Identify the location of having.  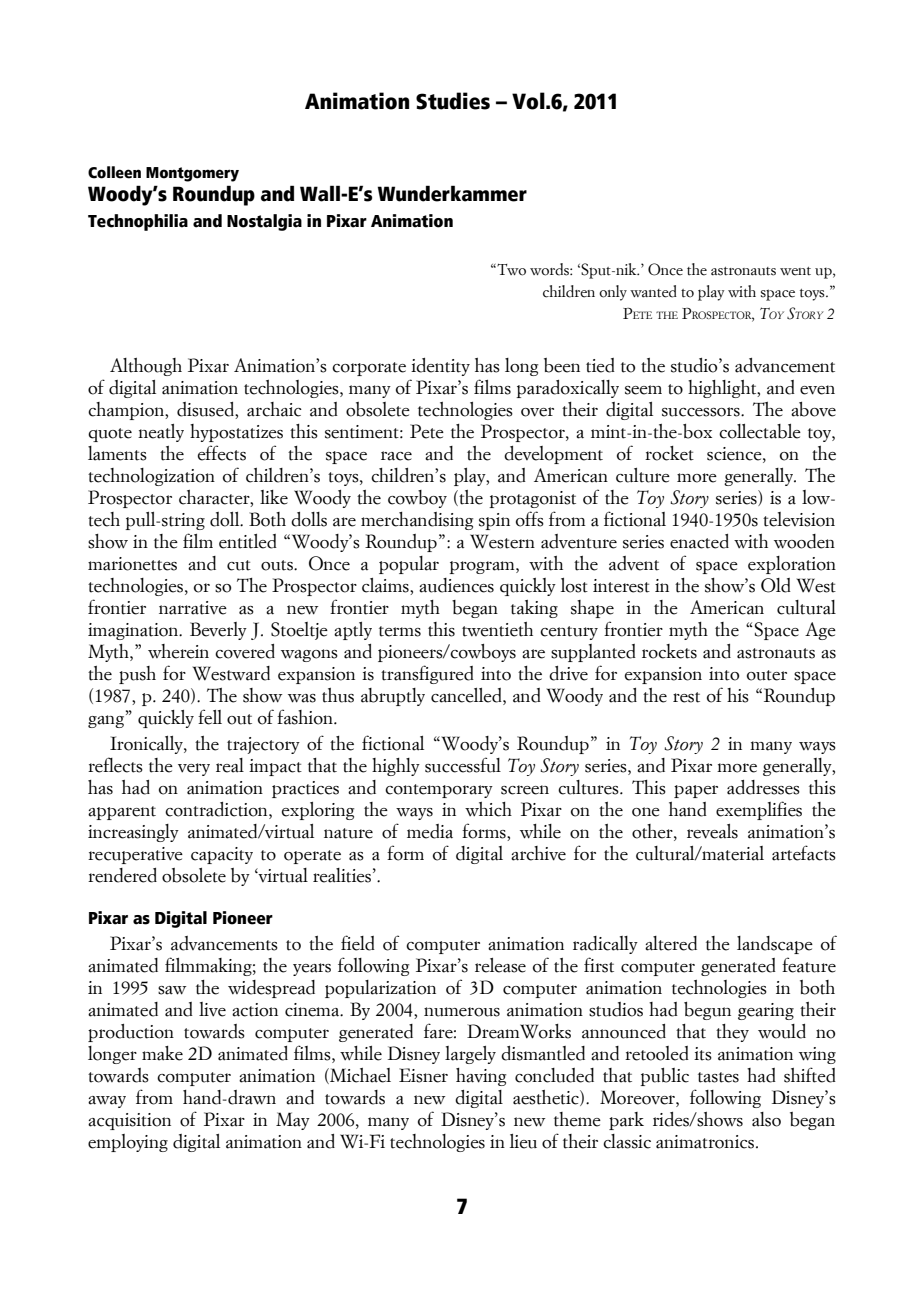
(481, 1077).
